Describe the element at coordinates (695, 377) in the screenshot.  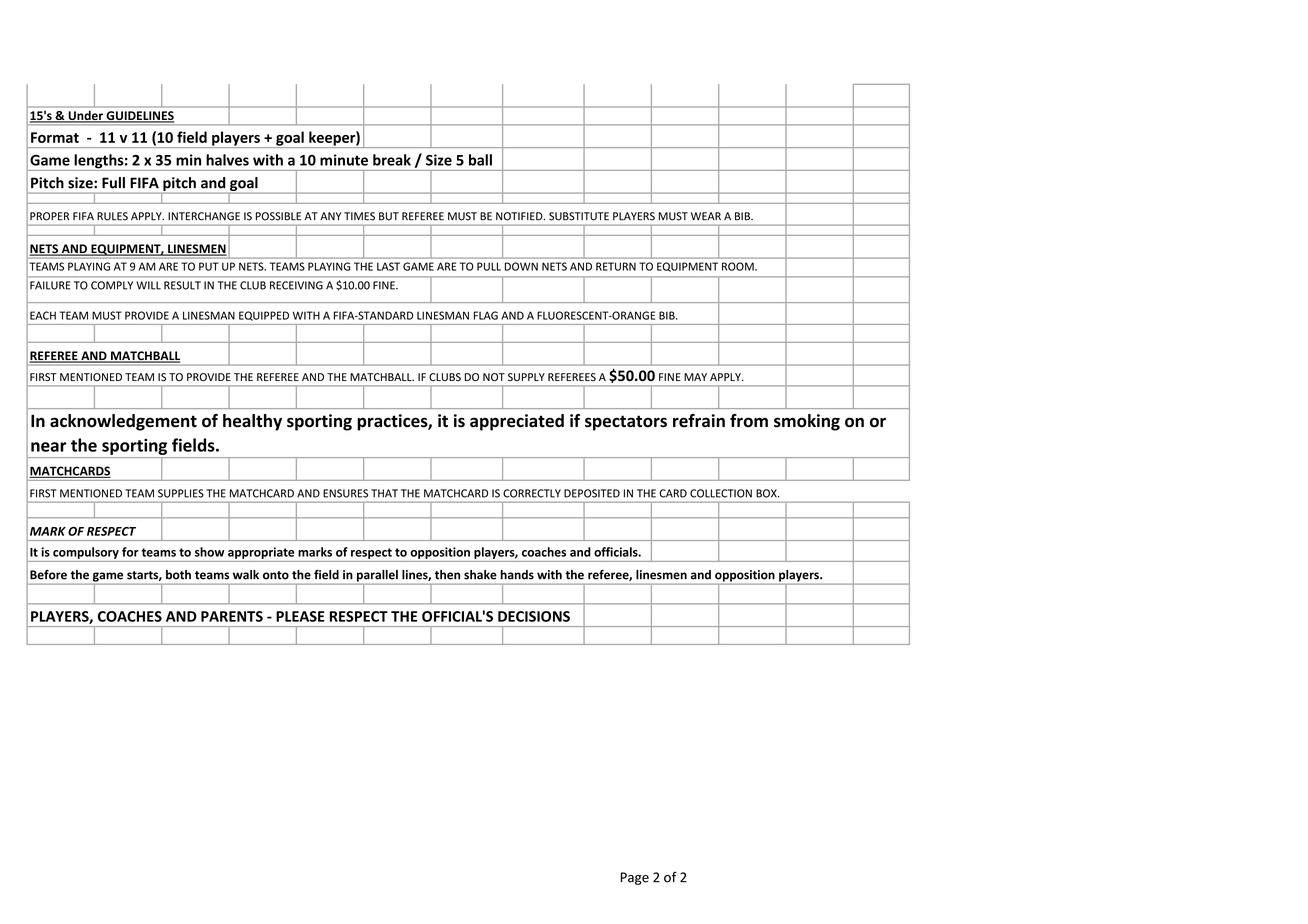
I see `MAY` at that location.
